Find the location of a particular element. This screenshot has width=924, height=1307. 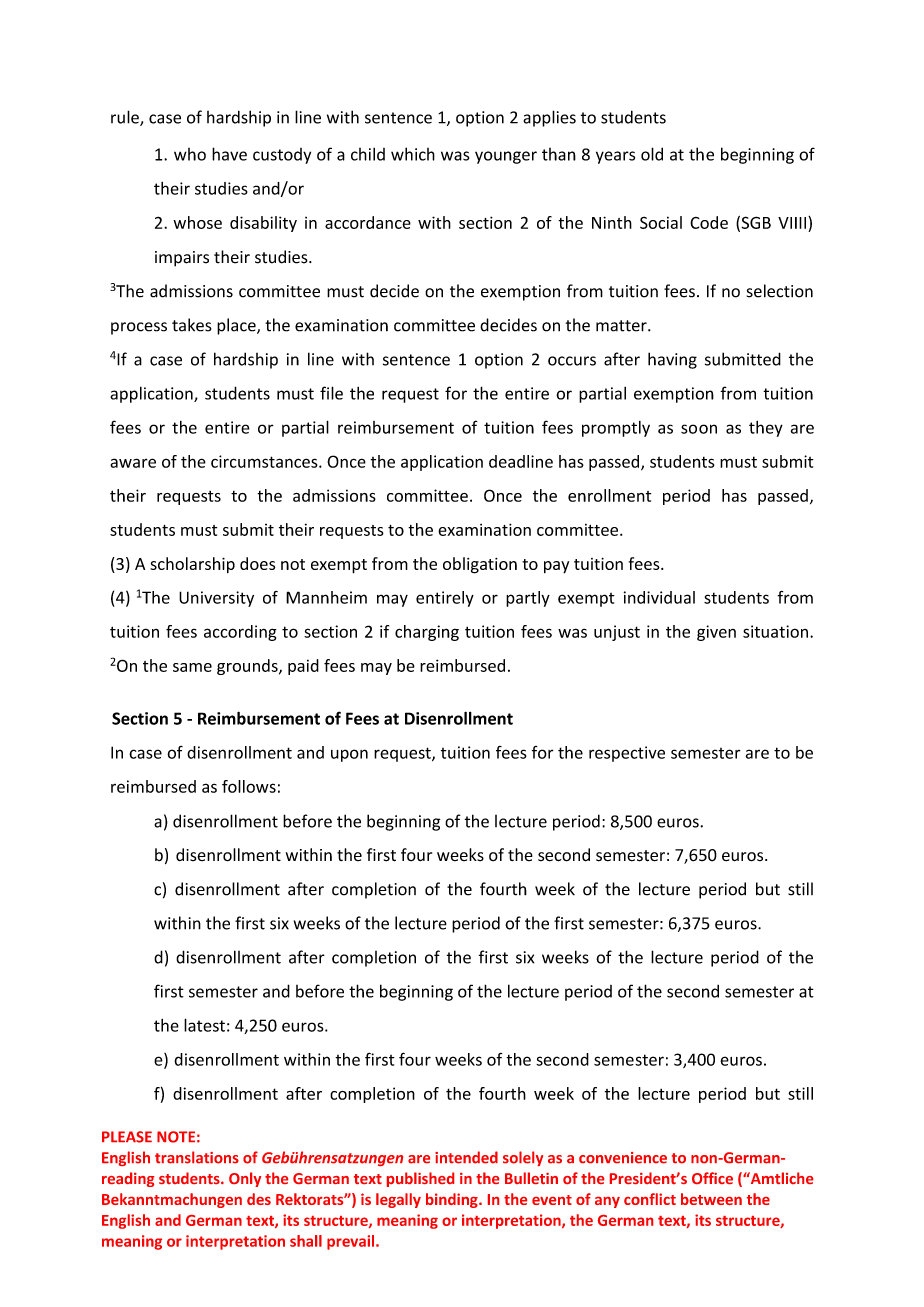

which is located at coordinates (413, 154).
